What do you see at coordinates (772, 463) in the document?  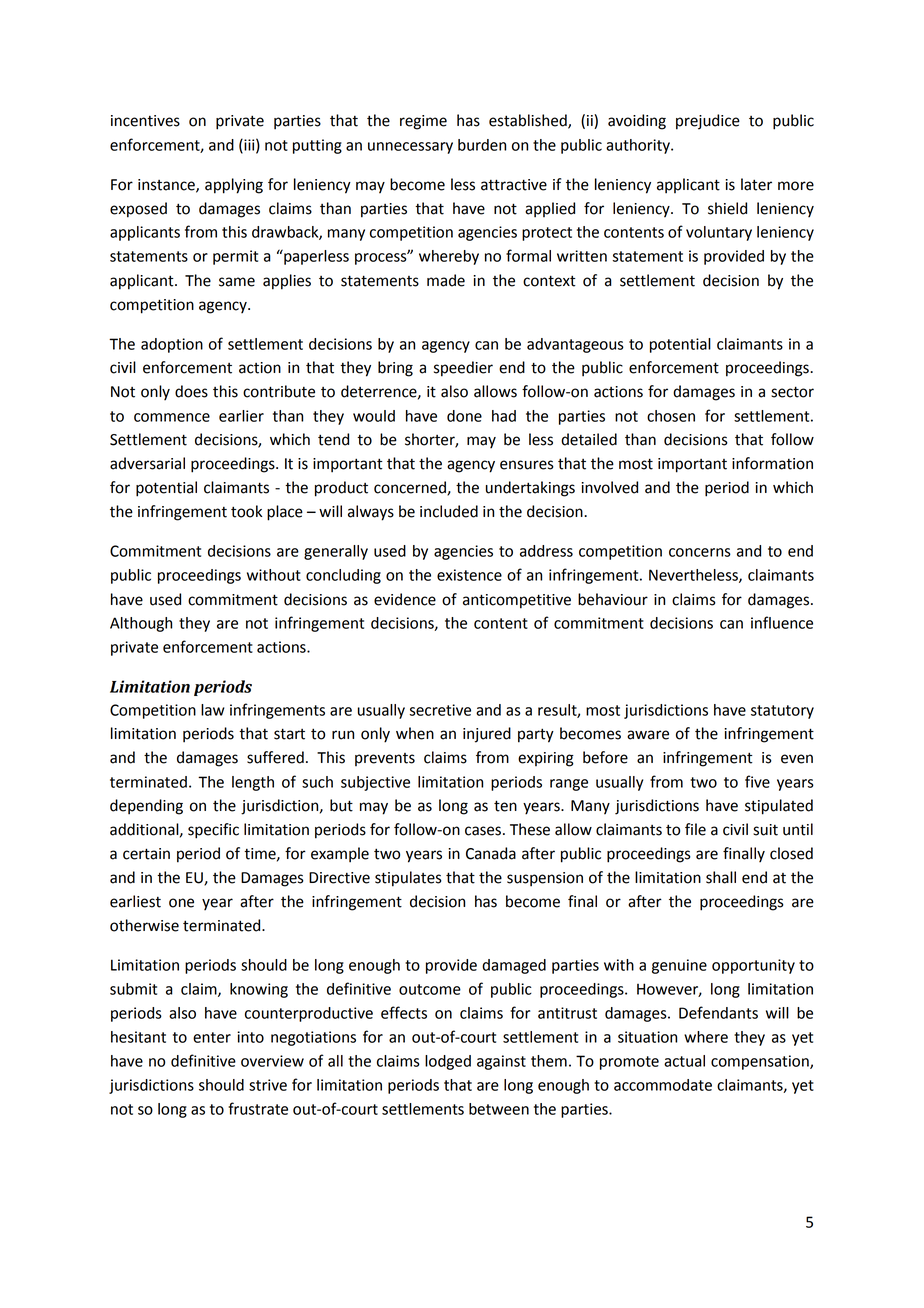 I see `information` at bounding box center [772, 463].
